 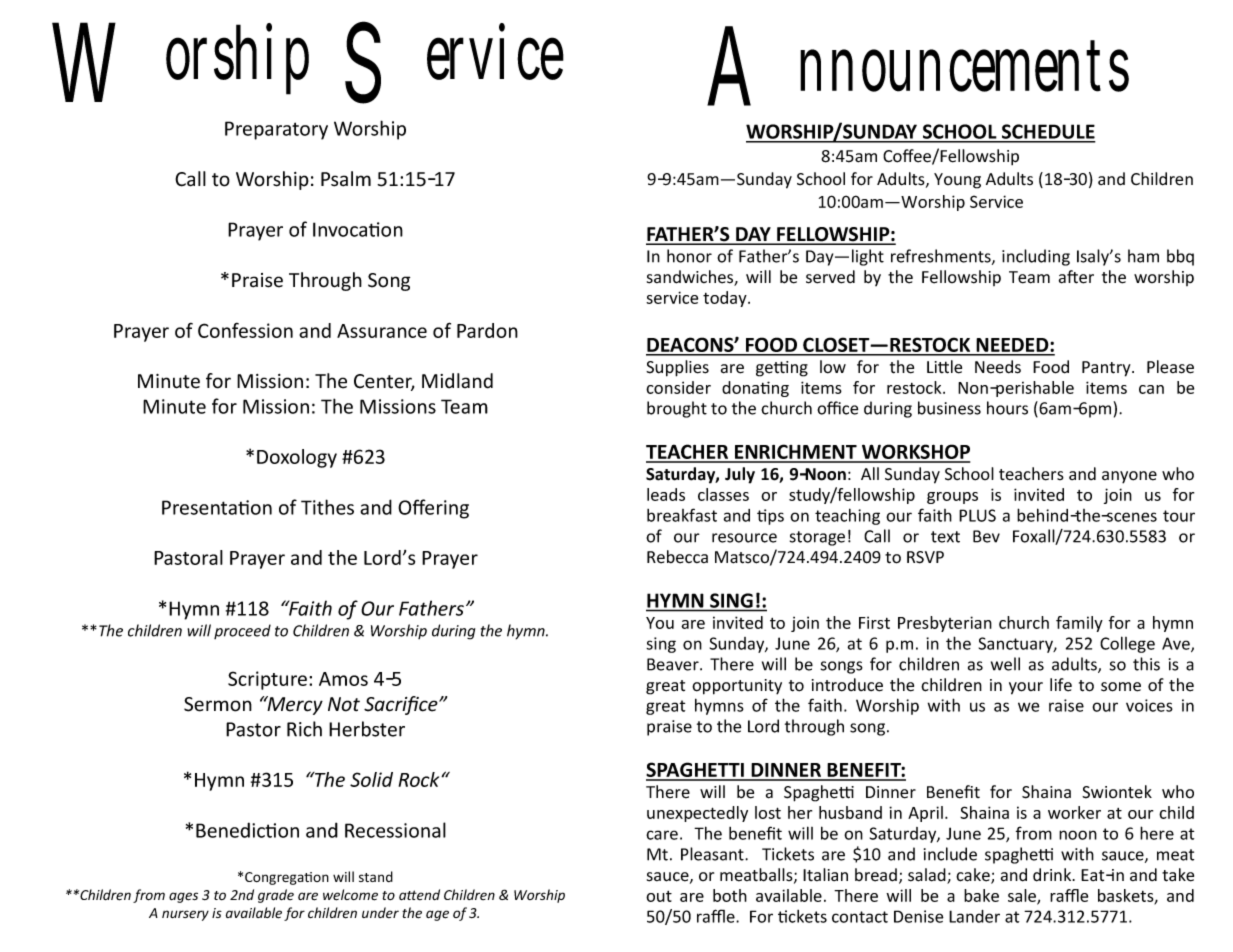 I want to click on honor, so click(x=689, y=256).
